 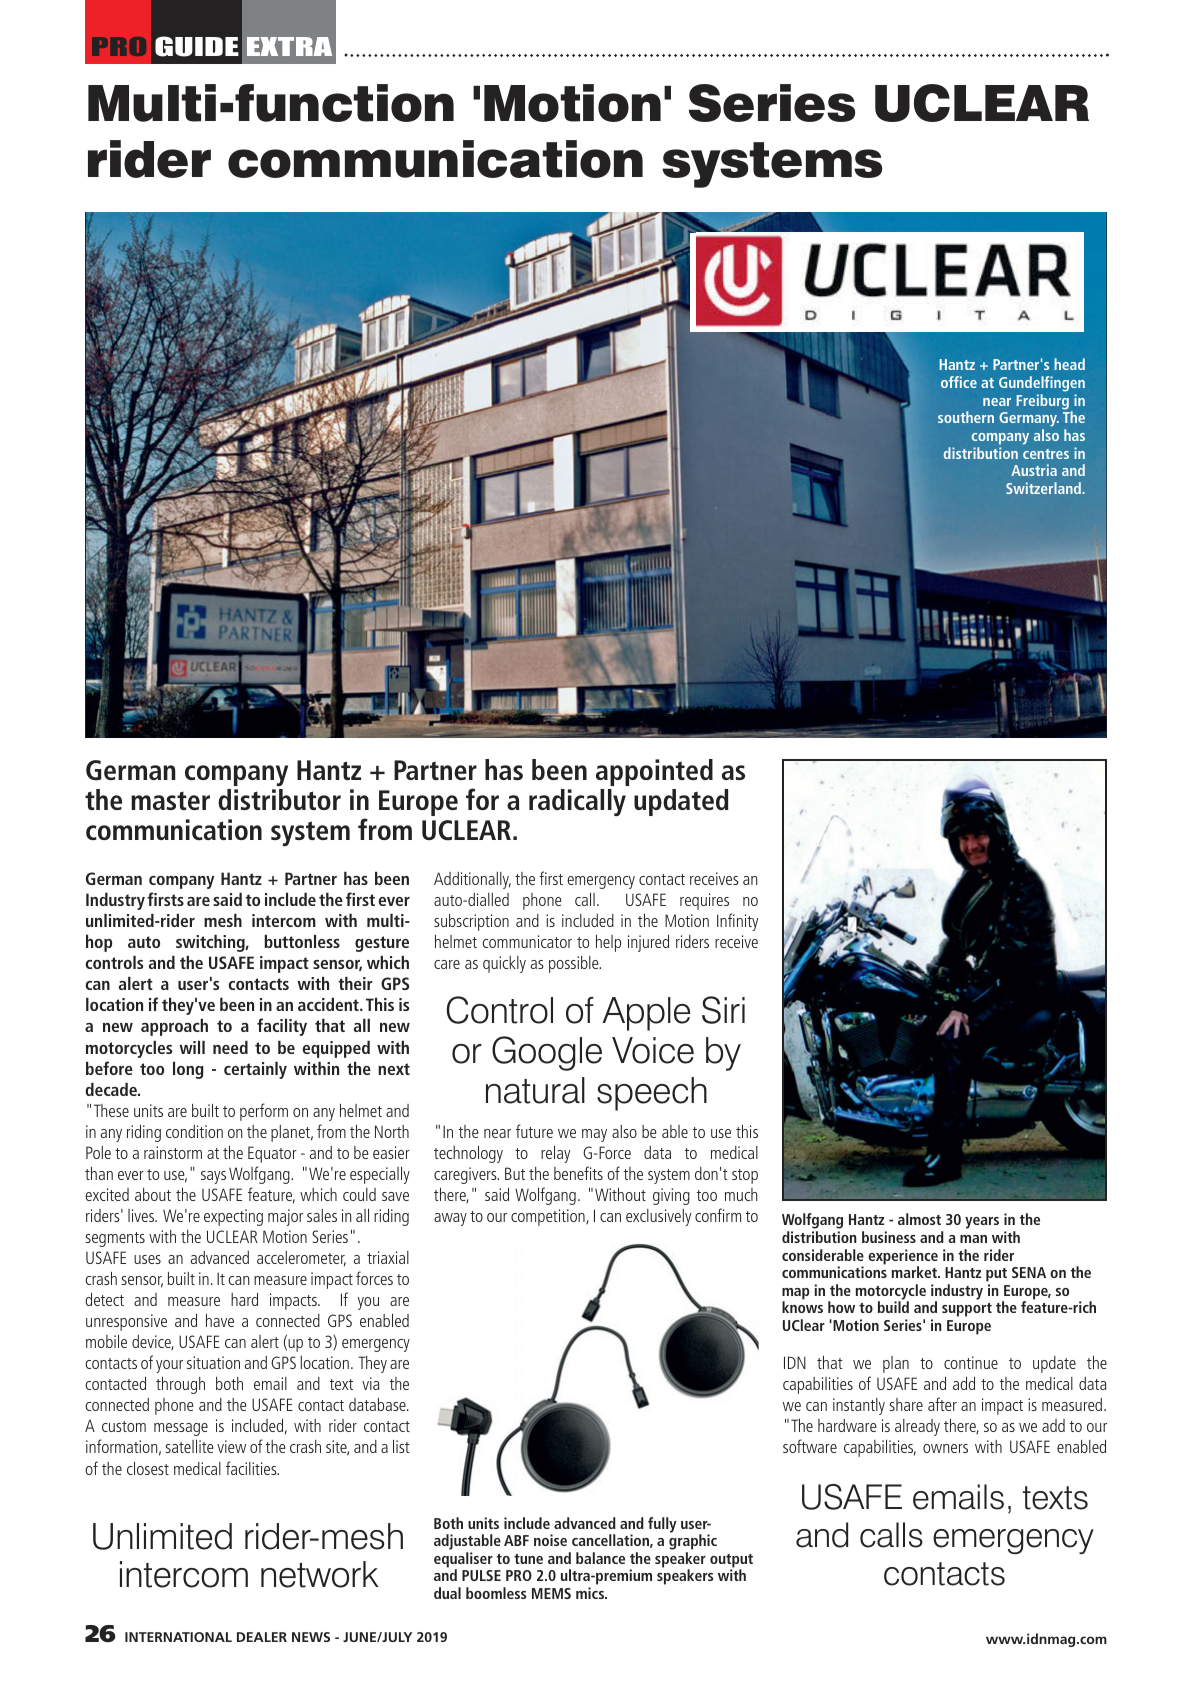 What do you see at coordinates (575, 964) in the image?
I see `possible` at bounding box center [575, 964].
